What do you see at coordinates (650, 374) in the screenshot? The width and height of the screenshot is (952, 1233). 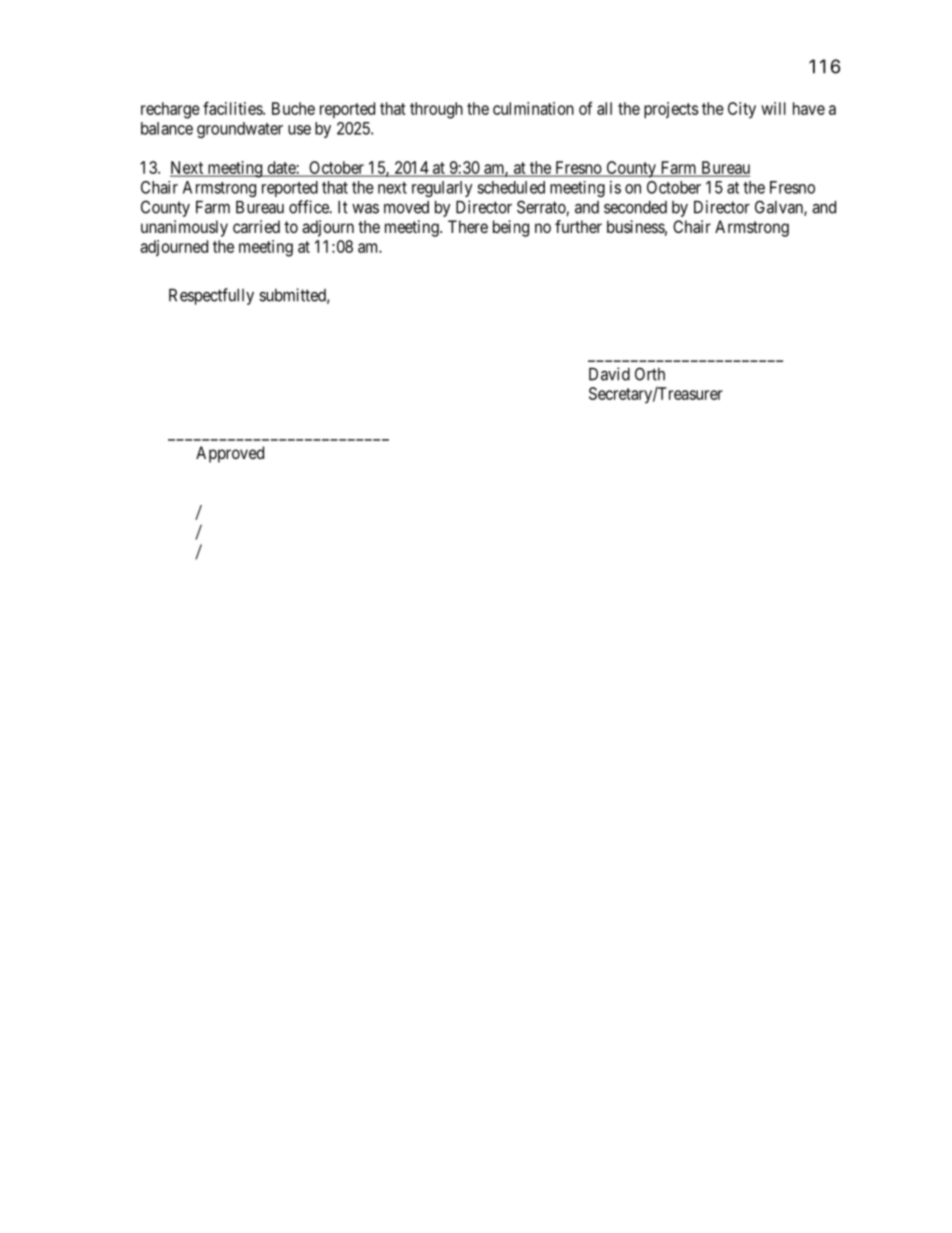 I see `Orth` at bounding box center [650, 374].
